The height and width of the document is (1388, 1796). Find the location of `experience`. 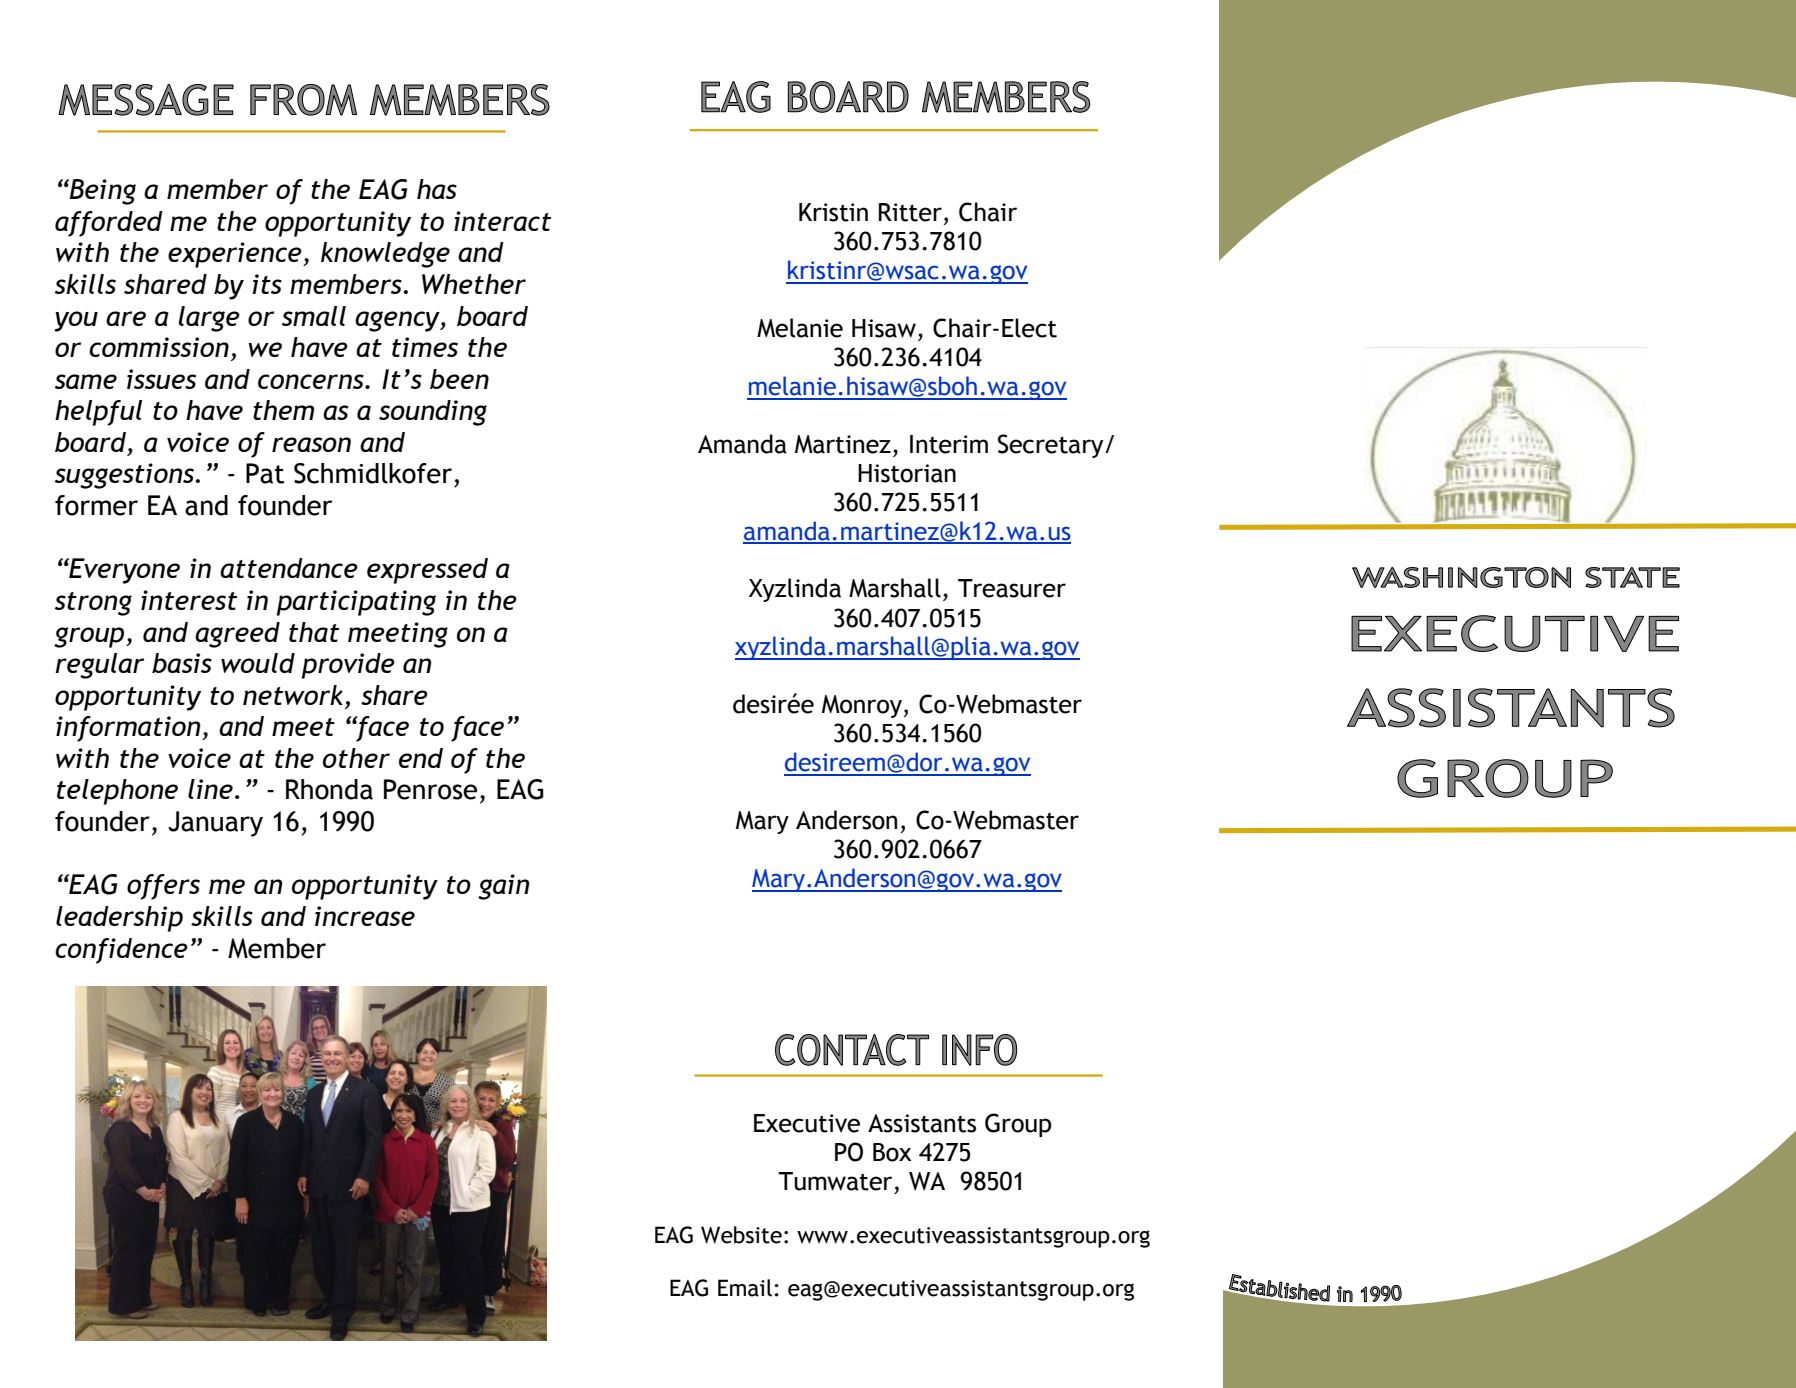

experience is located at coordinates (236, 255).
